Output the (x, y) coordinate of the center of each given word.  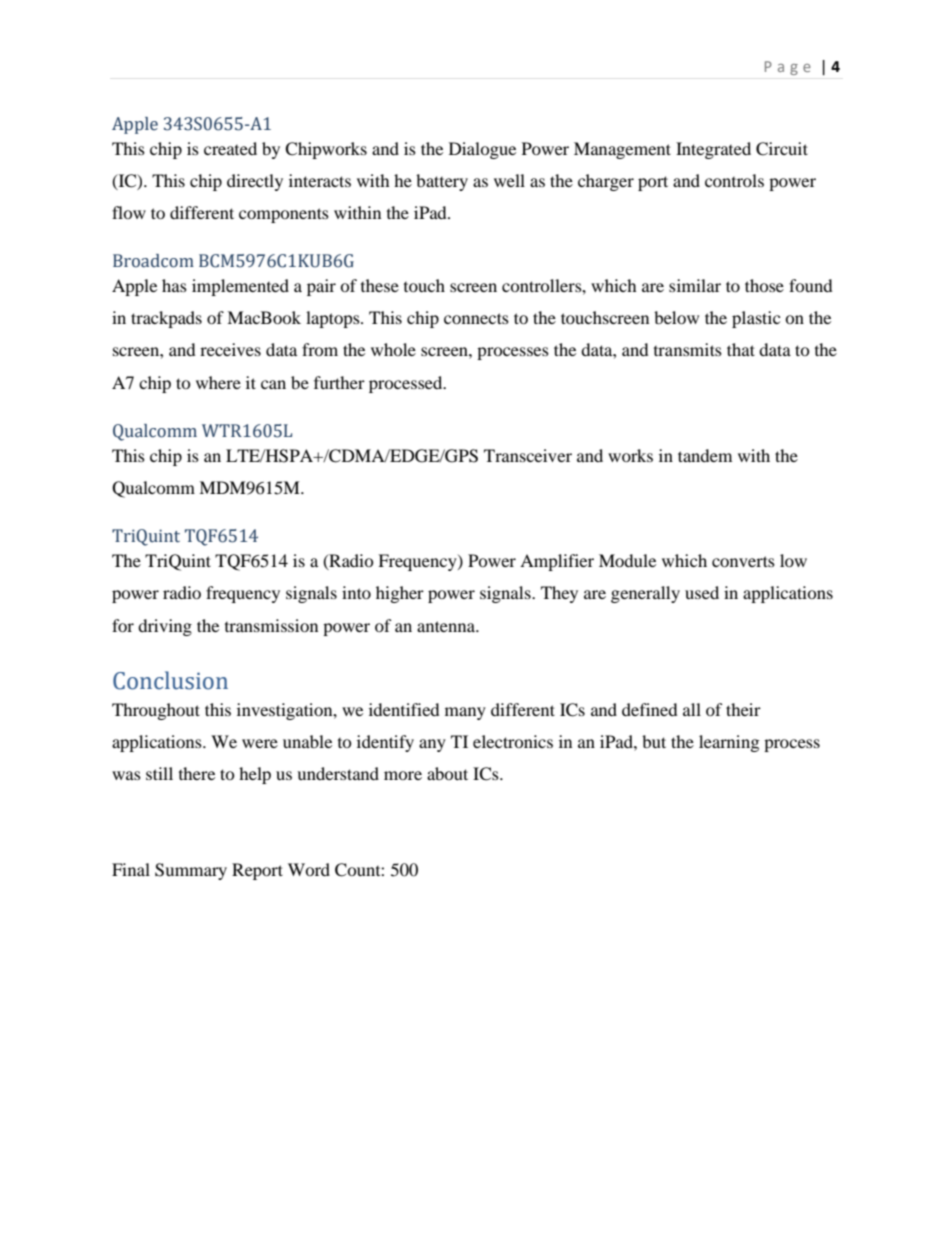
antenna (447, 626)
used (702, 592)
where (218, 382)
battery (442, 182)
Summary (191, 871)
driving (165, 627)
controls (734, 180)
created (230, 148)
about (447, 773)
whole (393, 349)
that (741, 349)
